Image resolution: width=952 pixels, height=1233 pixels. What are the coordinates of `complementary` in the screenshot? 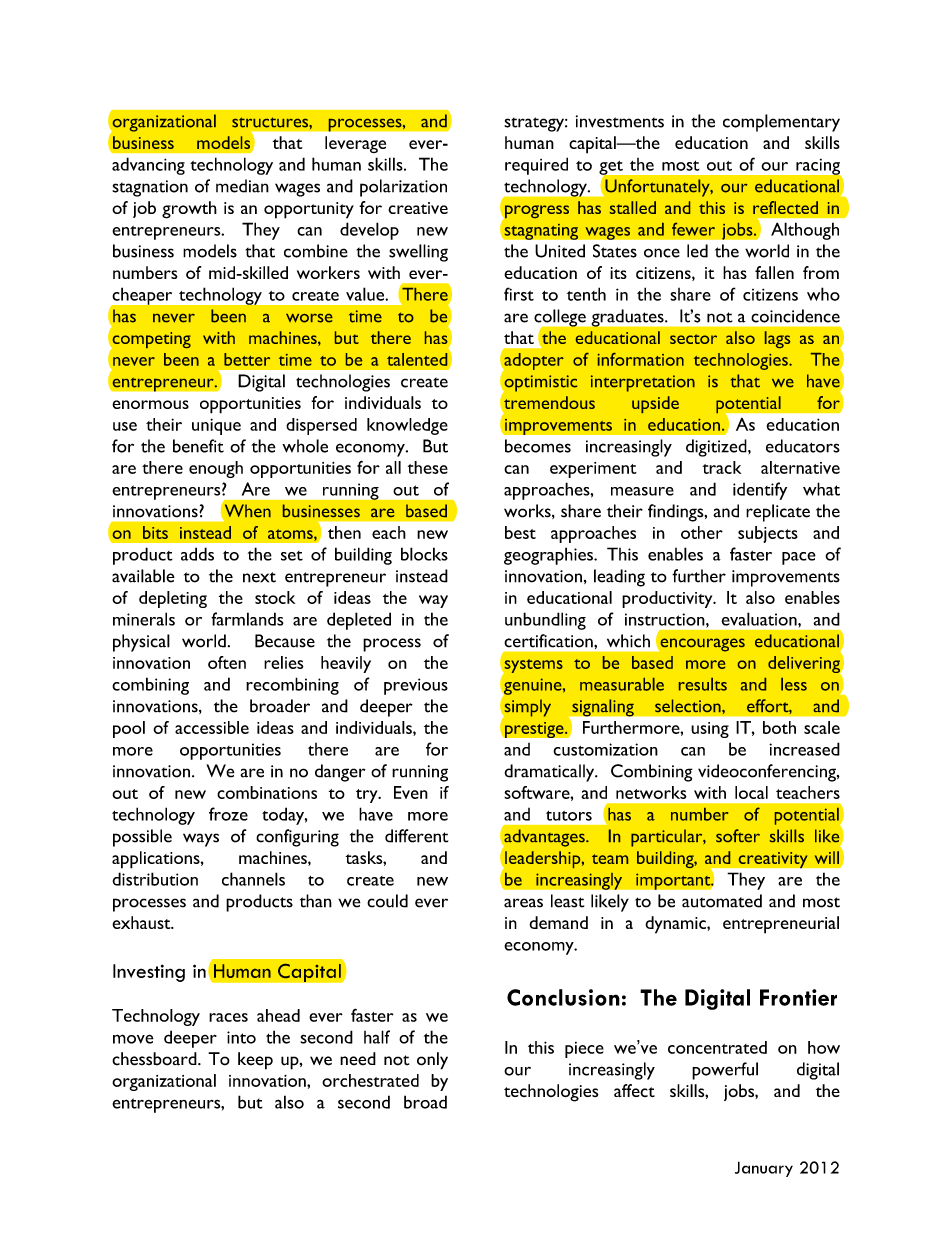 It's located at (781, 123).
